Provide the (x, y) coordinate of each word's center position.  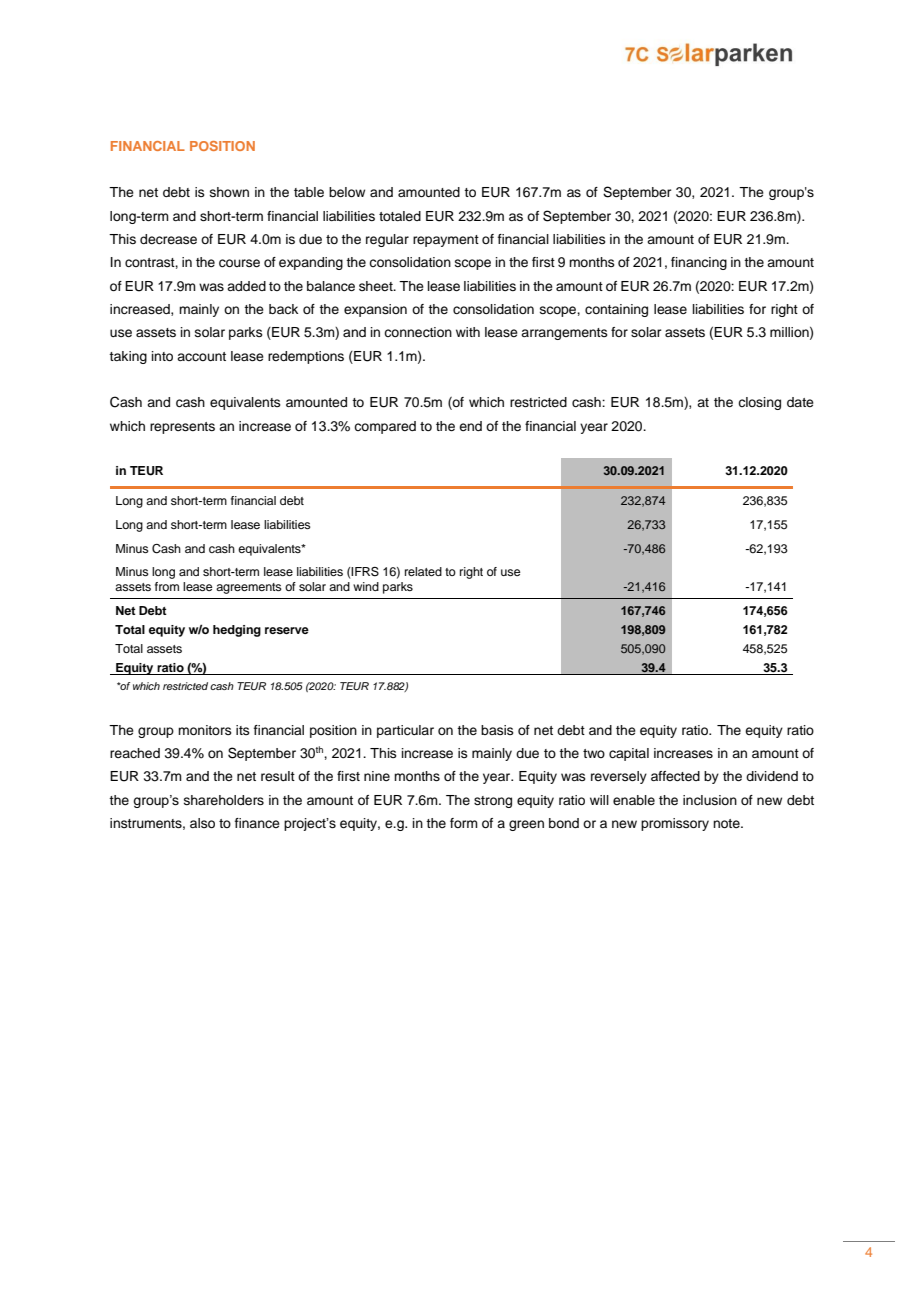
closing (759, 403)
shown (229, 192)
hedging (237, 631)
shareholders (224, 800)
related (423, 571)
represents (182, 428)
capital (629, 754)
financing (699, 263)
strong (493, 802)
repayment (446, 241)
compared (385, 427)
